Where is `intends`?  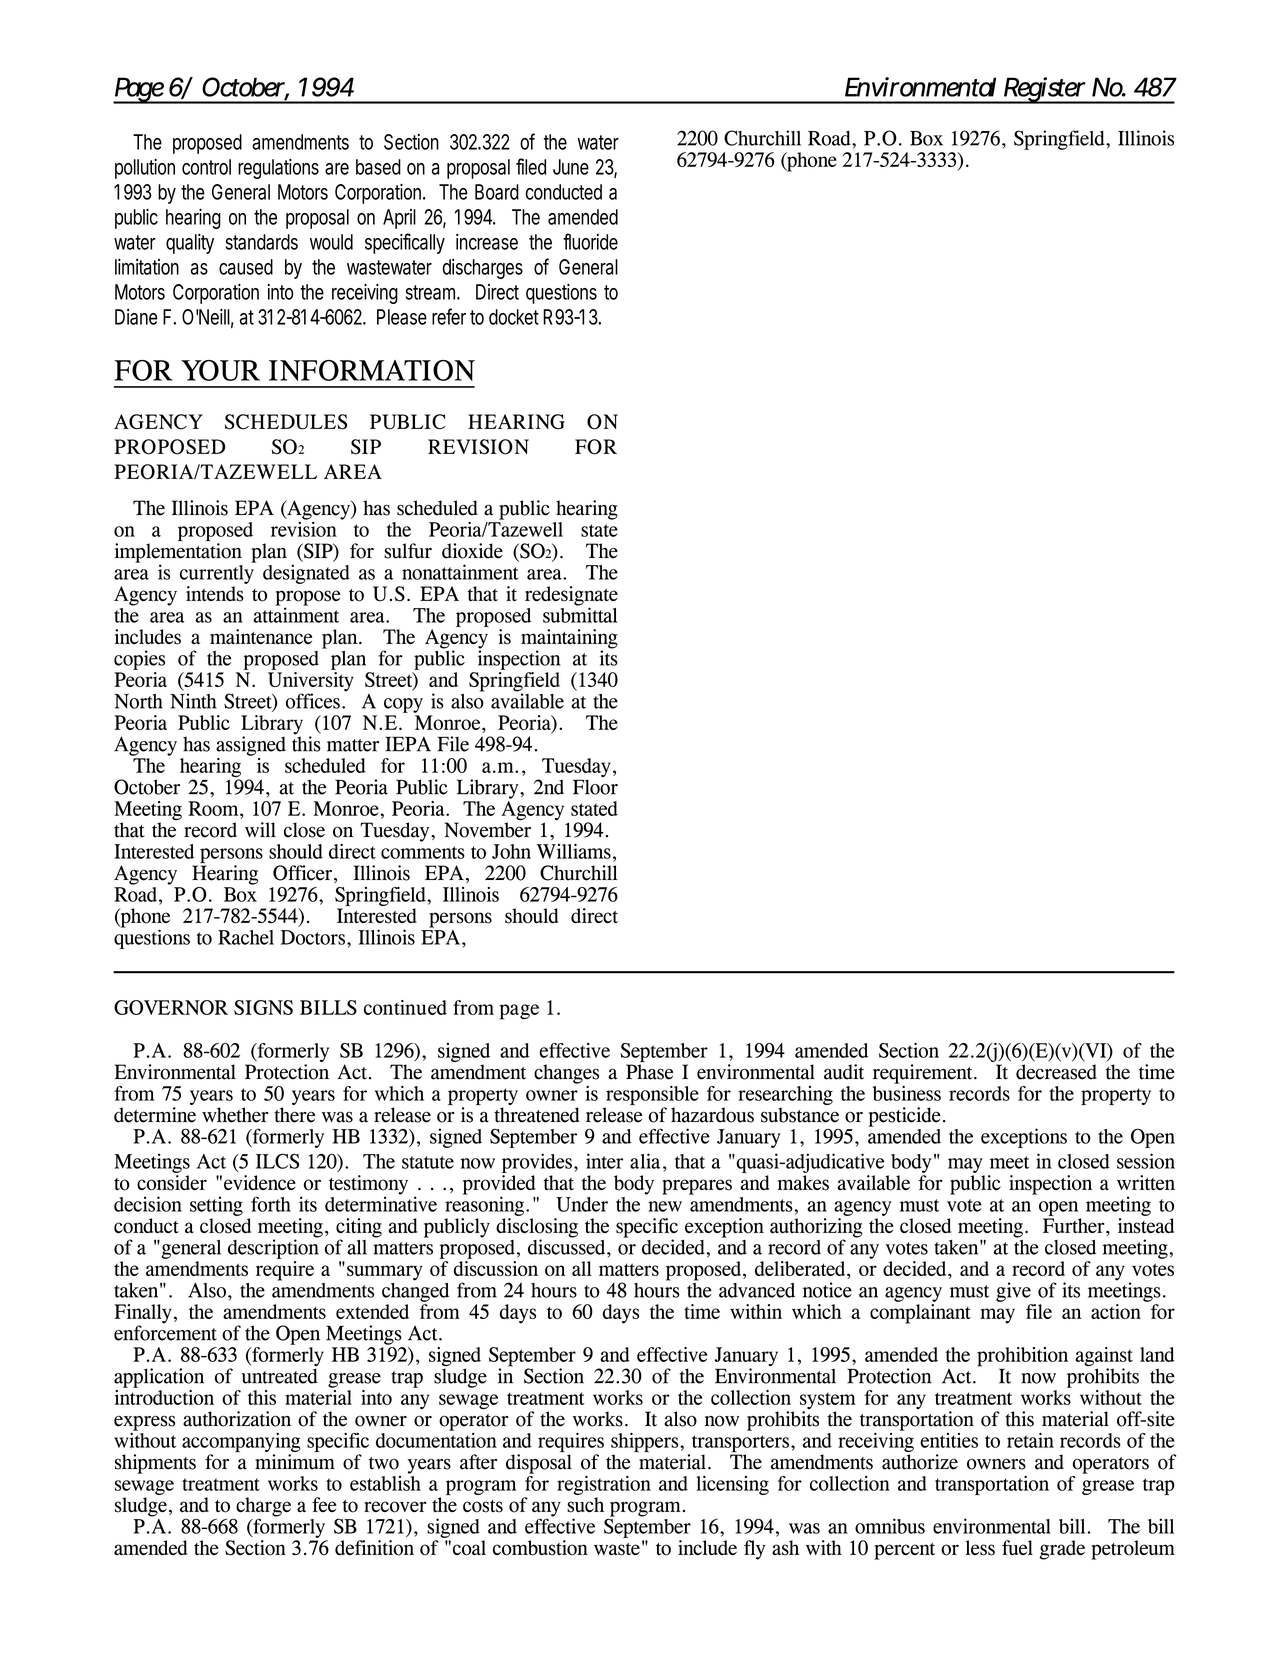
intends is located at coordinates (215, 594).
